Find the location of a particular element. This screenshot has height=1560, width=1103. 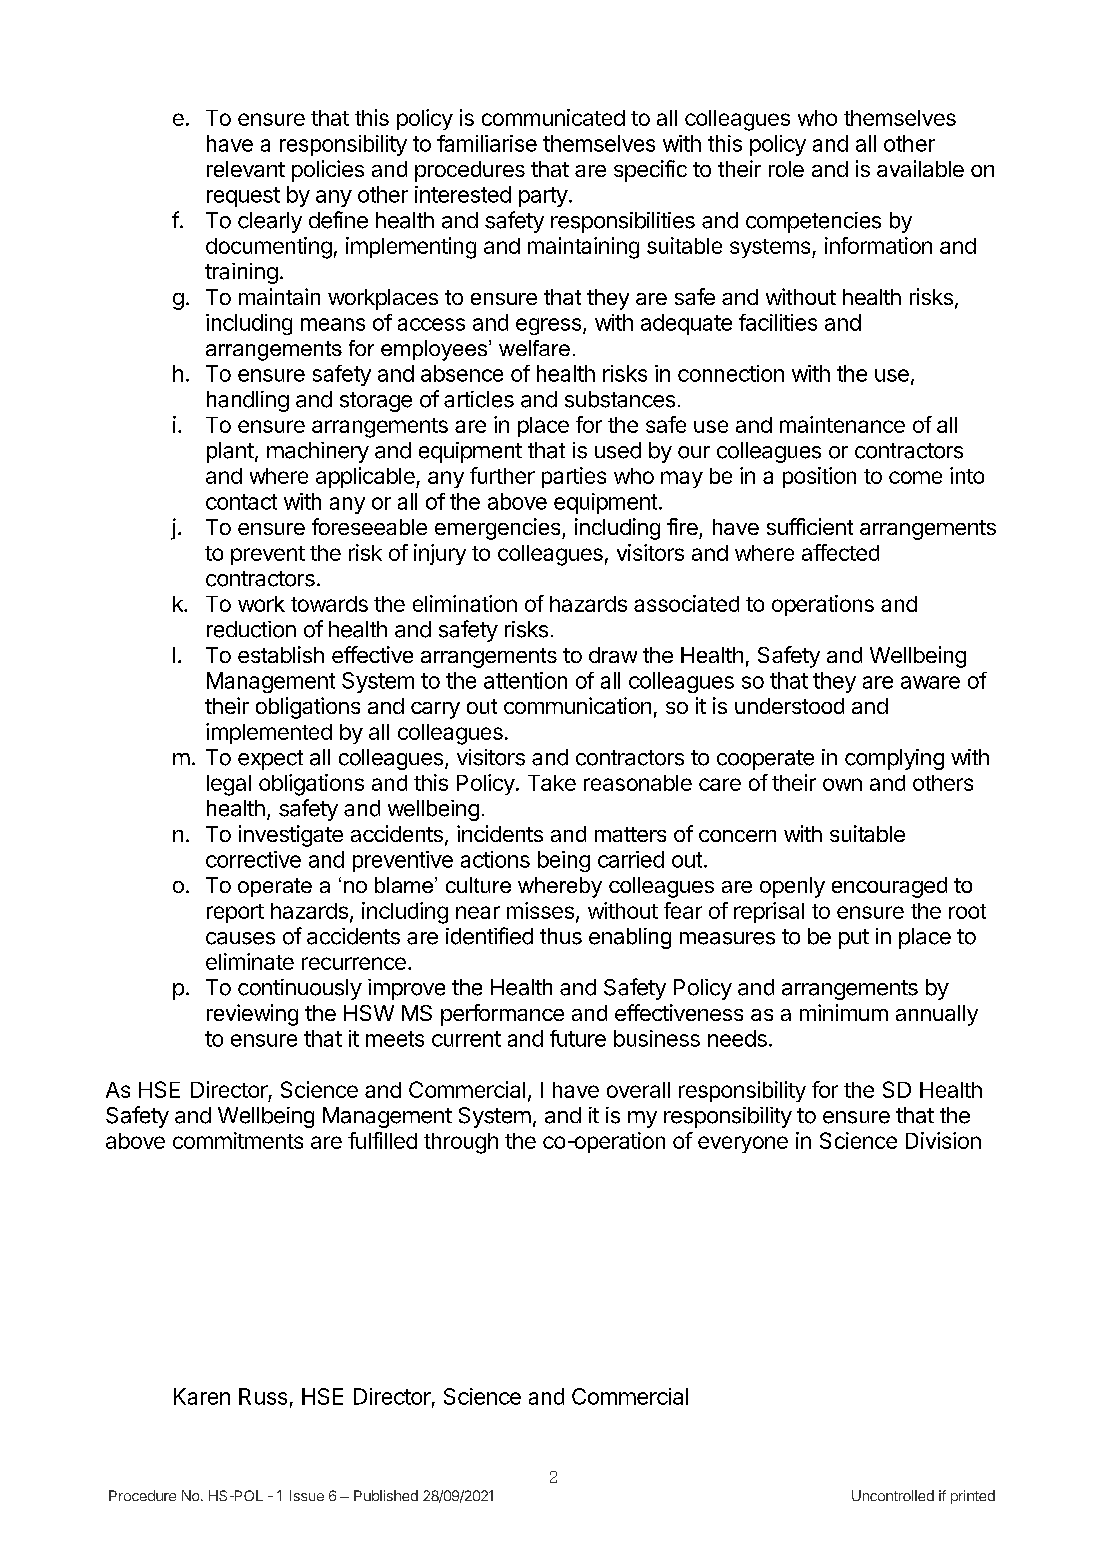

Issue is located at coordinates (307, 1495).
